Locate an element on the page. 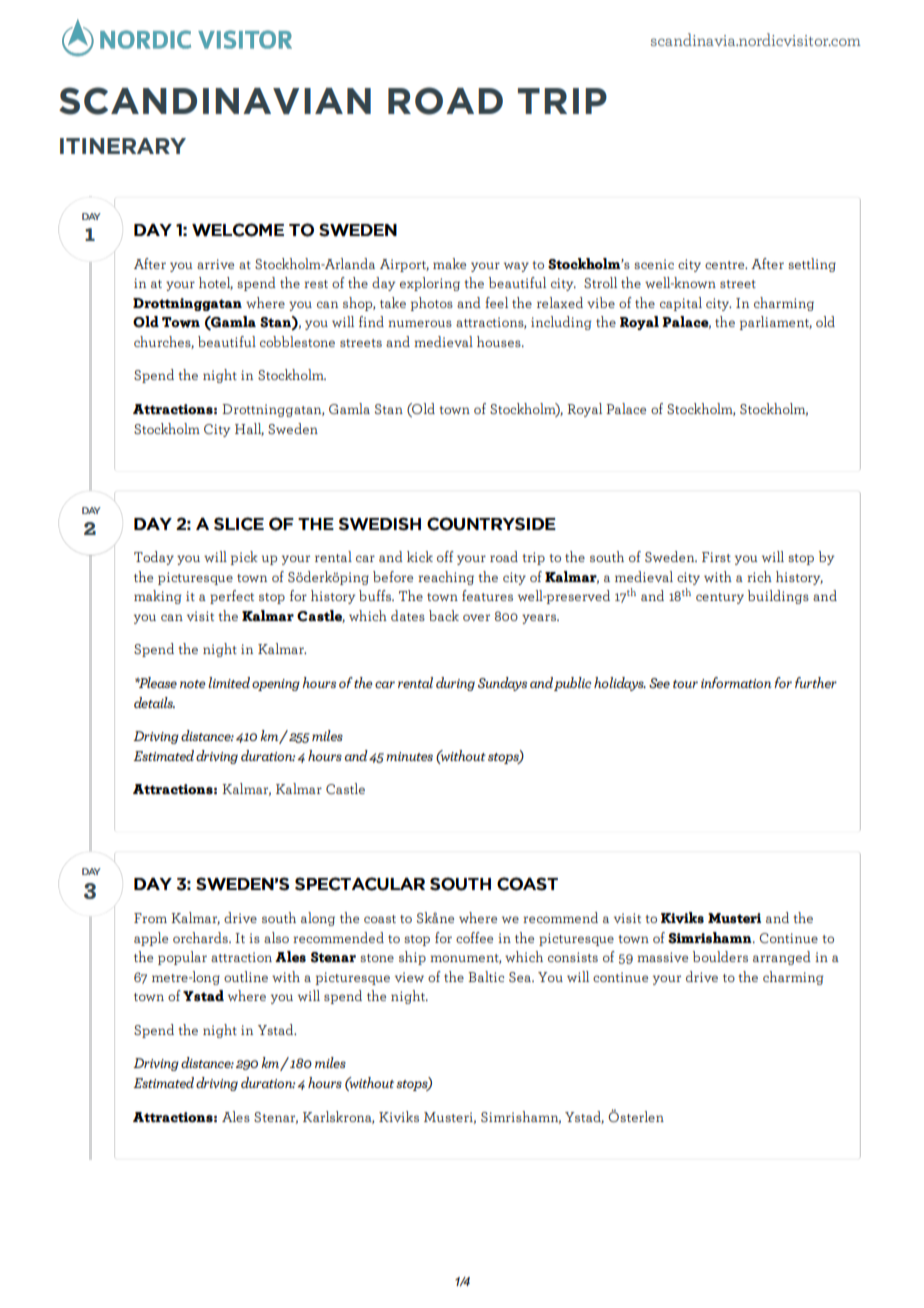  First is located at coordinates (716, 557).
